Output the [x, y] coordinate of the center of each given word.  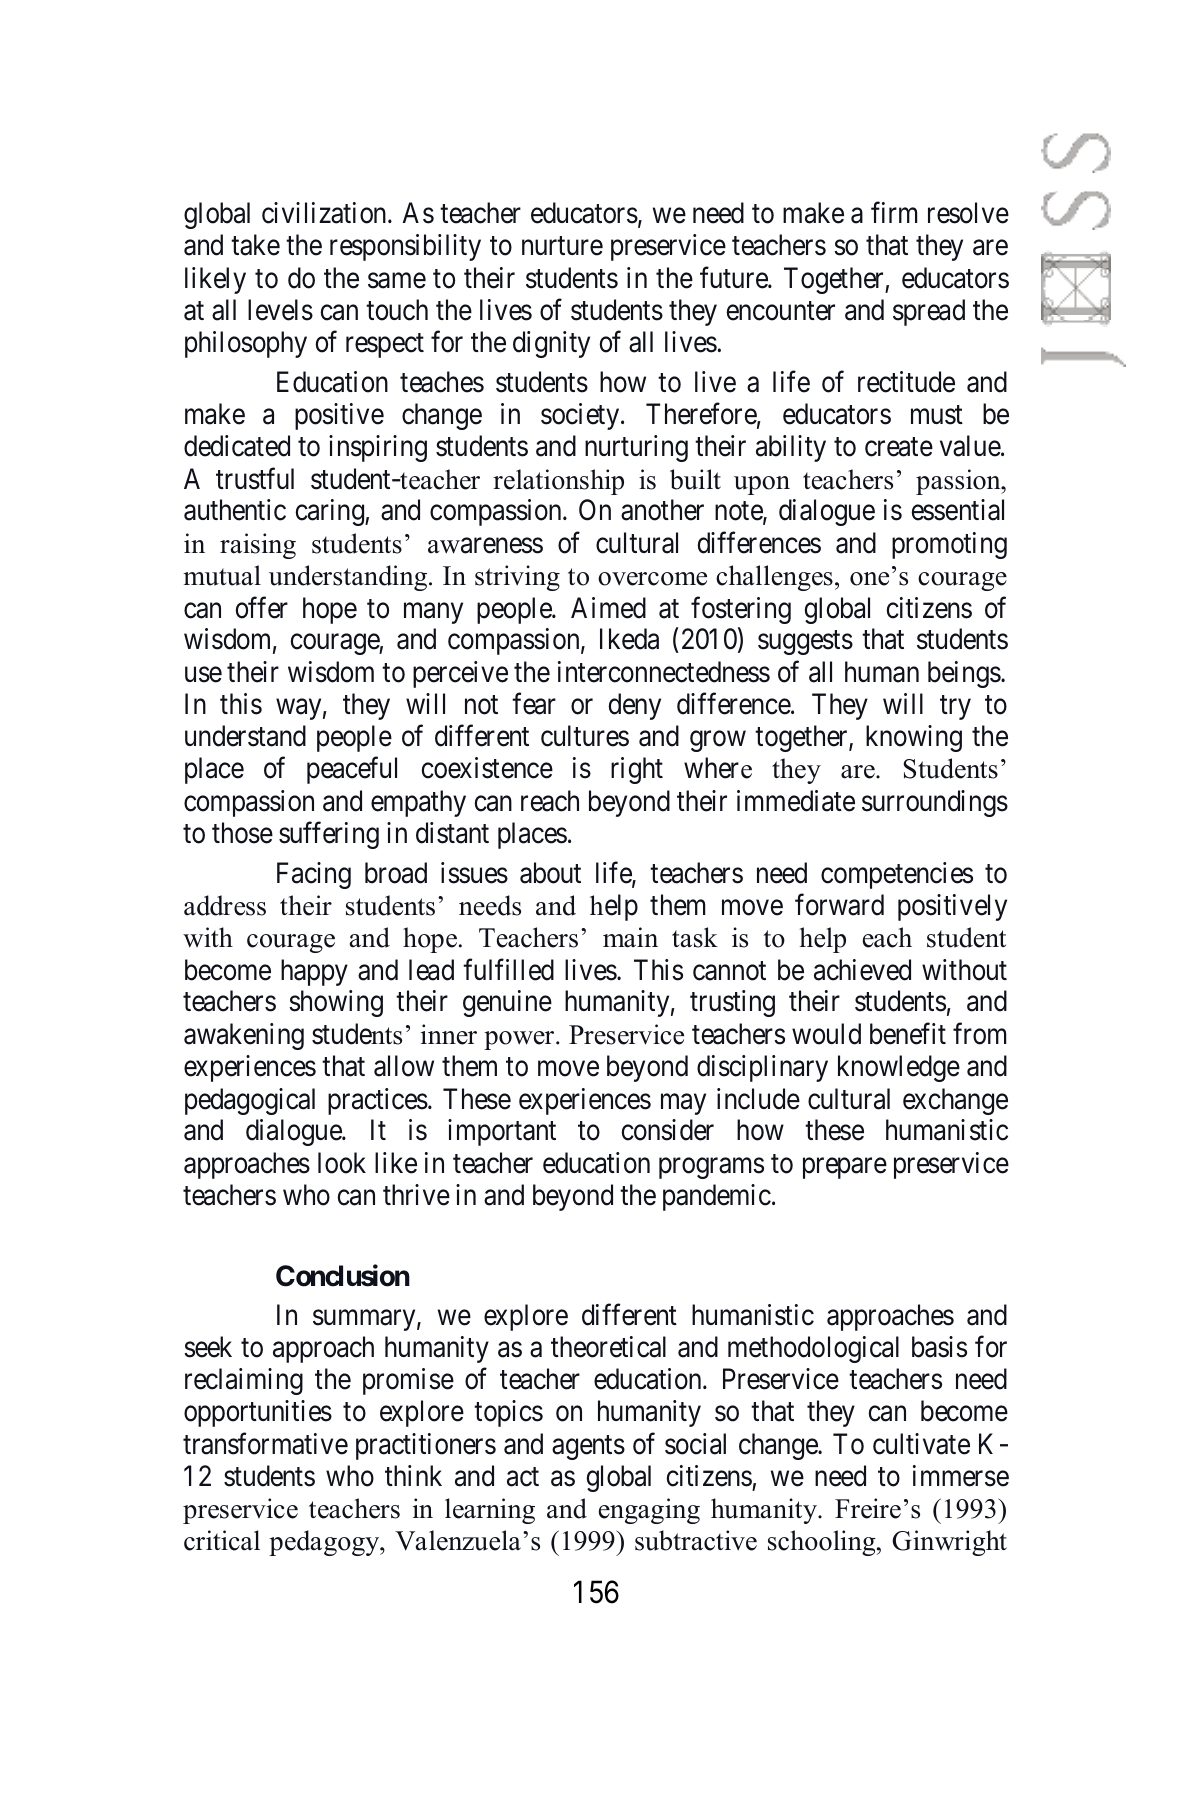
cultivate [921, 1444]
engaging [649, 1511]
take [255, 245]
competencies [897, 875]
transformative [265, 1443]
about [550, 873]
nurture [562, 246]
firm [894, 212]
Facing [314, 875]
